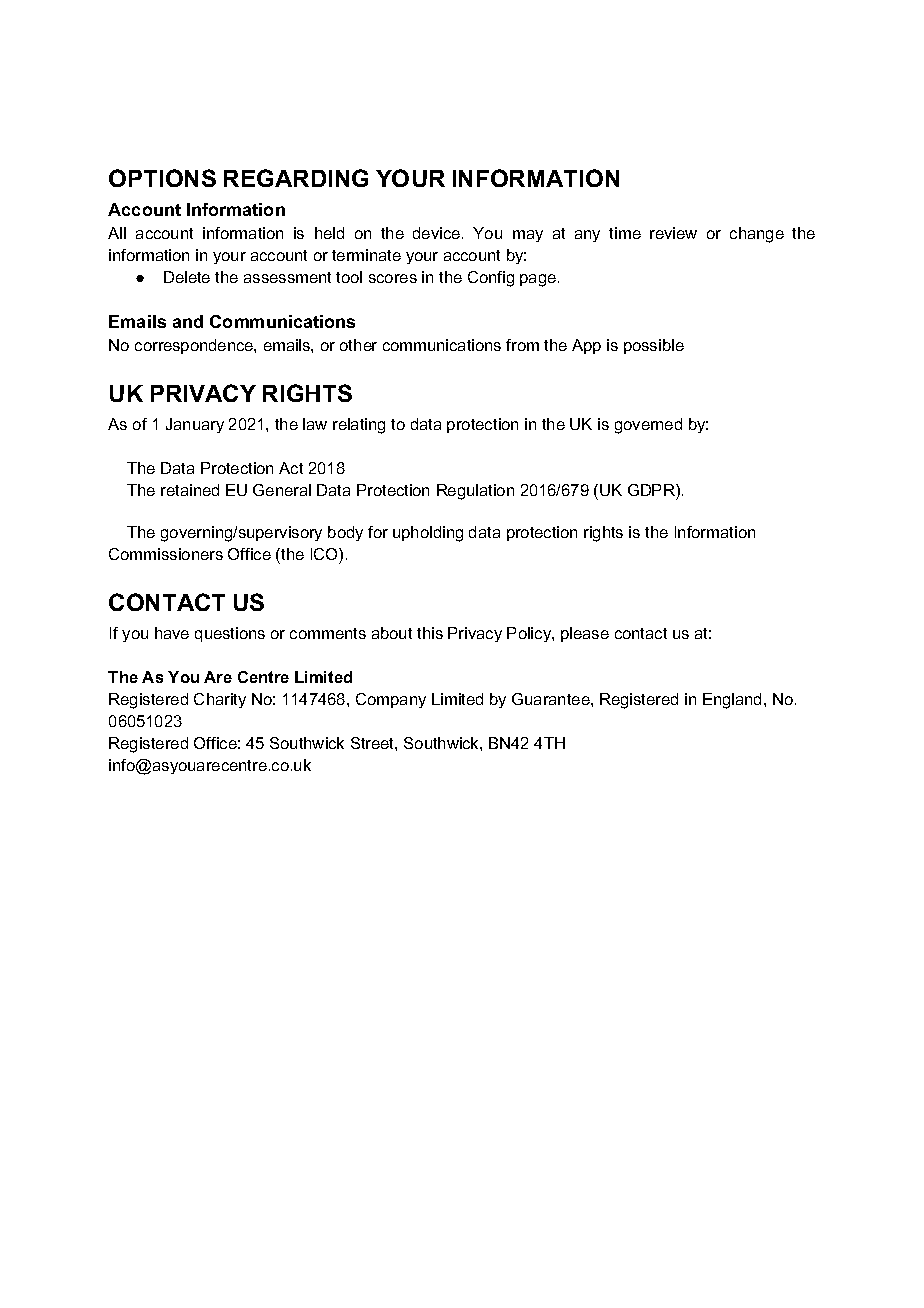  Describe the element at coordinates (162, 178) in the image. I see `OPTIONS` at that location.
